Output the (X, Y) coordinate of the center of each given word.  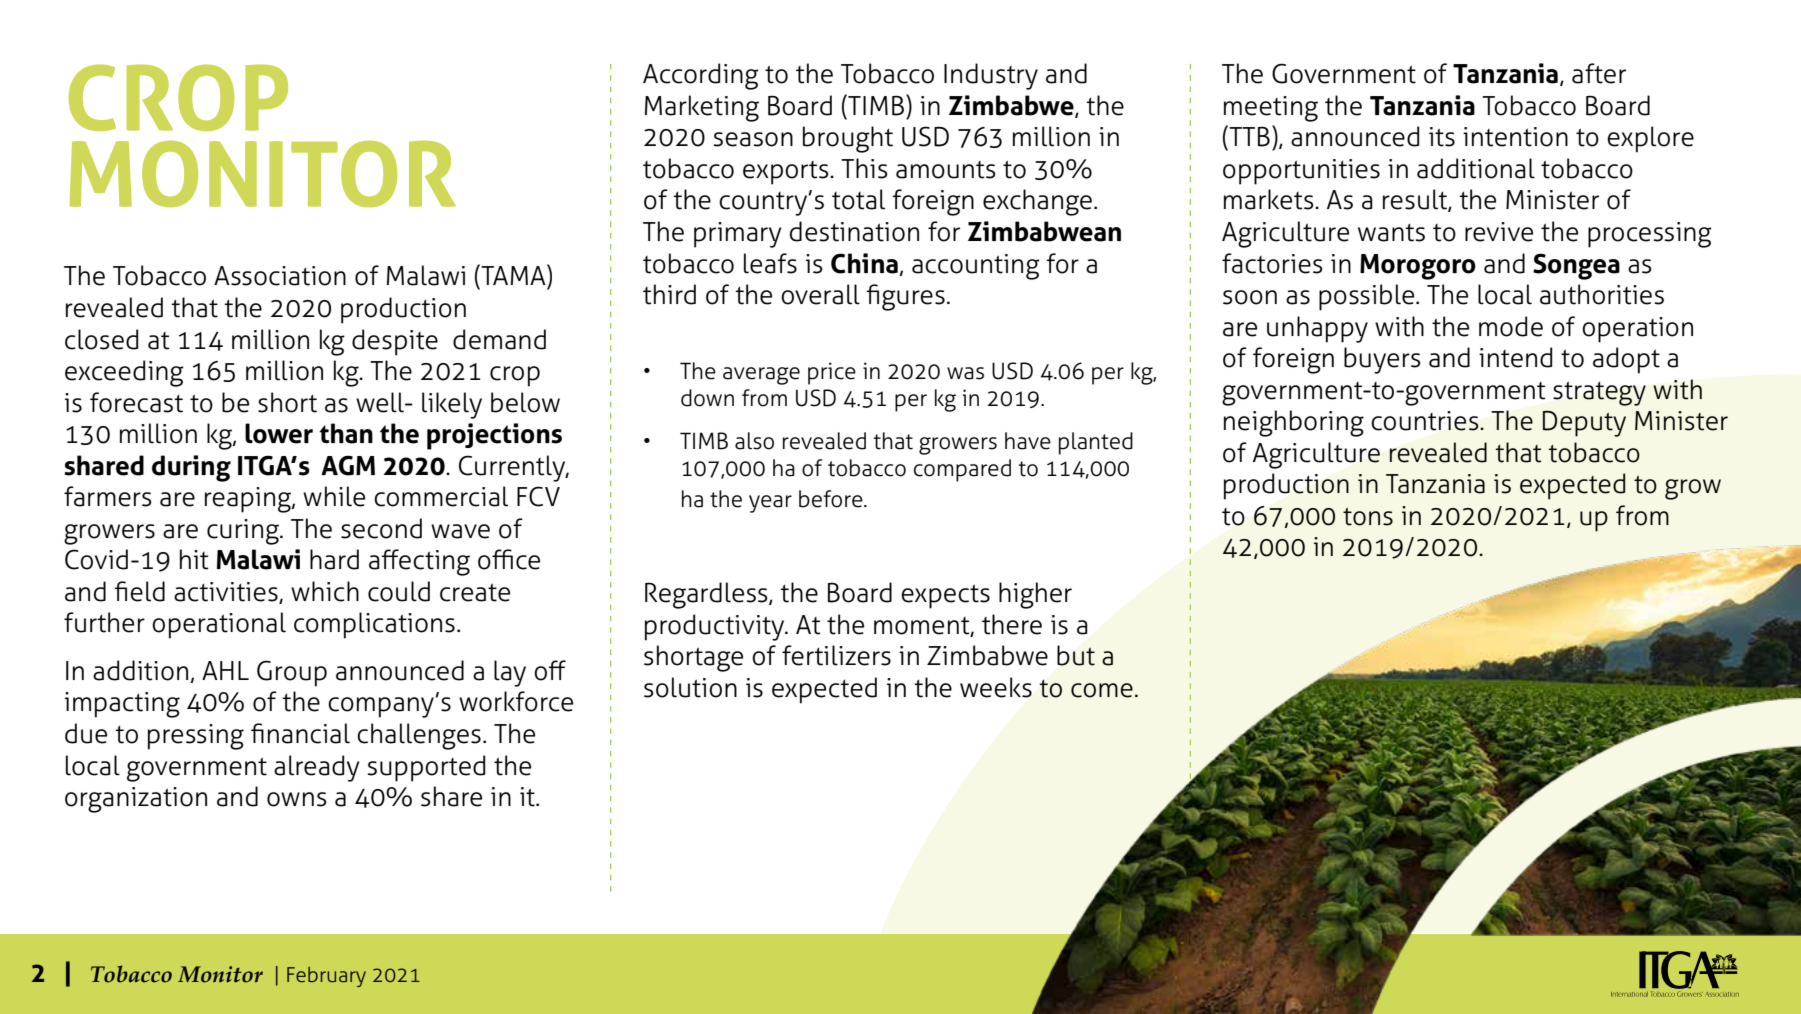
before (832, 499)
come (1102, 690)
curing (244, 532)
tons (1368, 516)
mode (1511, 326)
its (1442, 137)
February (326, 977)
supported (426, 768)
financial (300, 733)
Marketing (702, 108)
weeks (996, 687)
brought (848, 139)
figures (905, 297)
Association (280, 276)
